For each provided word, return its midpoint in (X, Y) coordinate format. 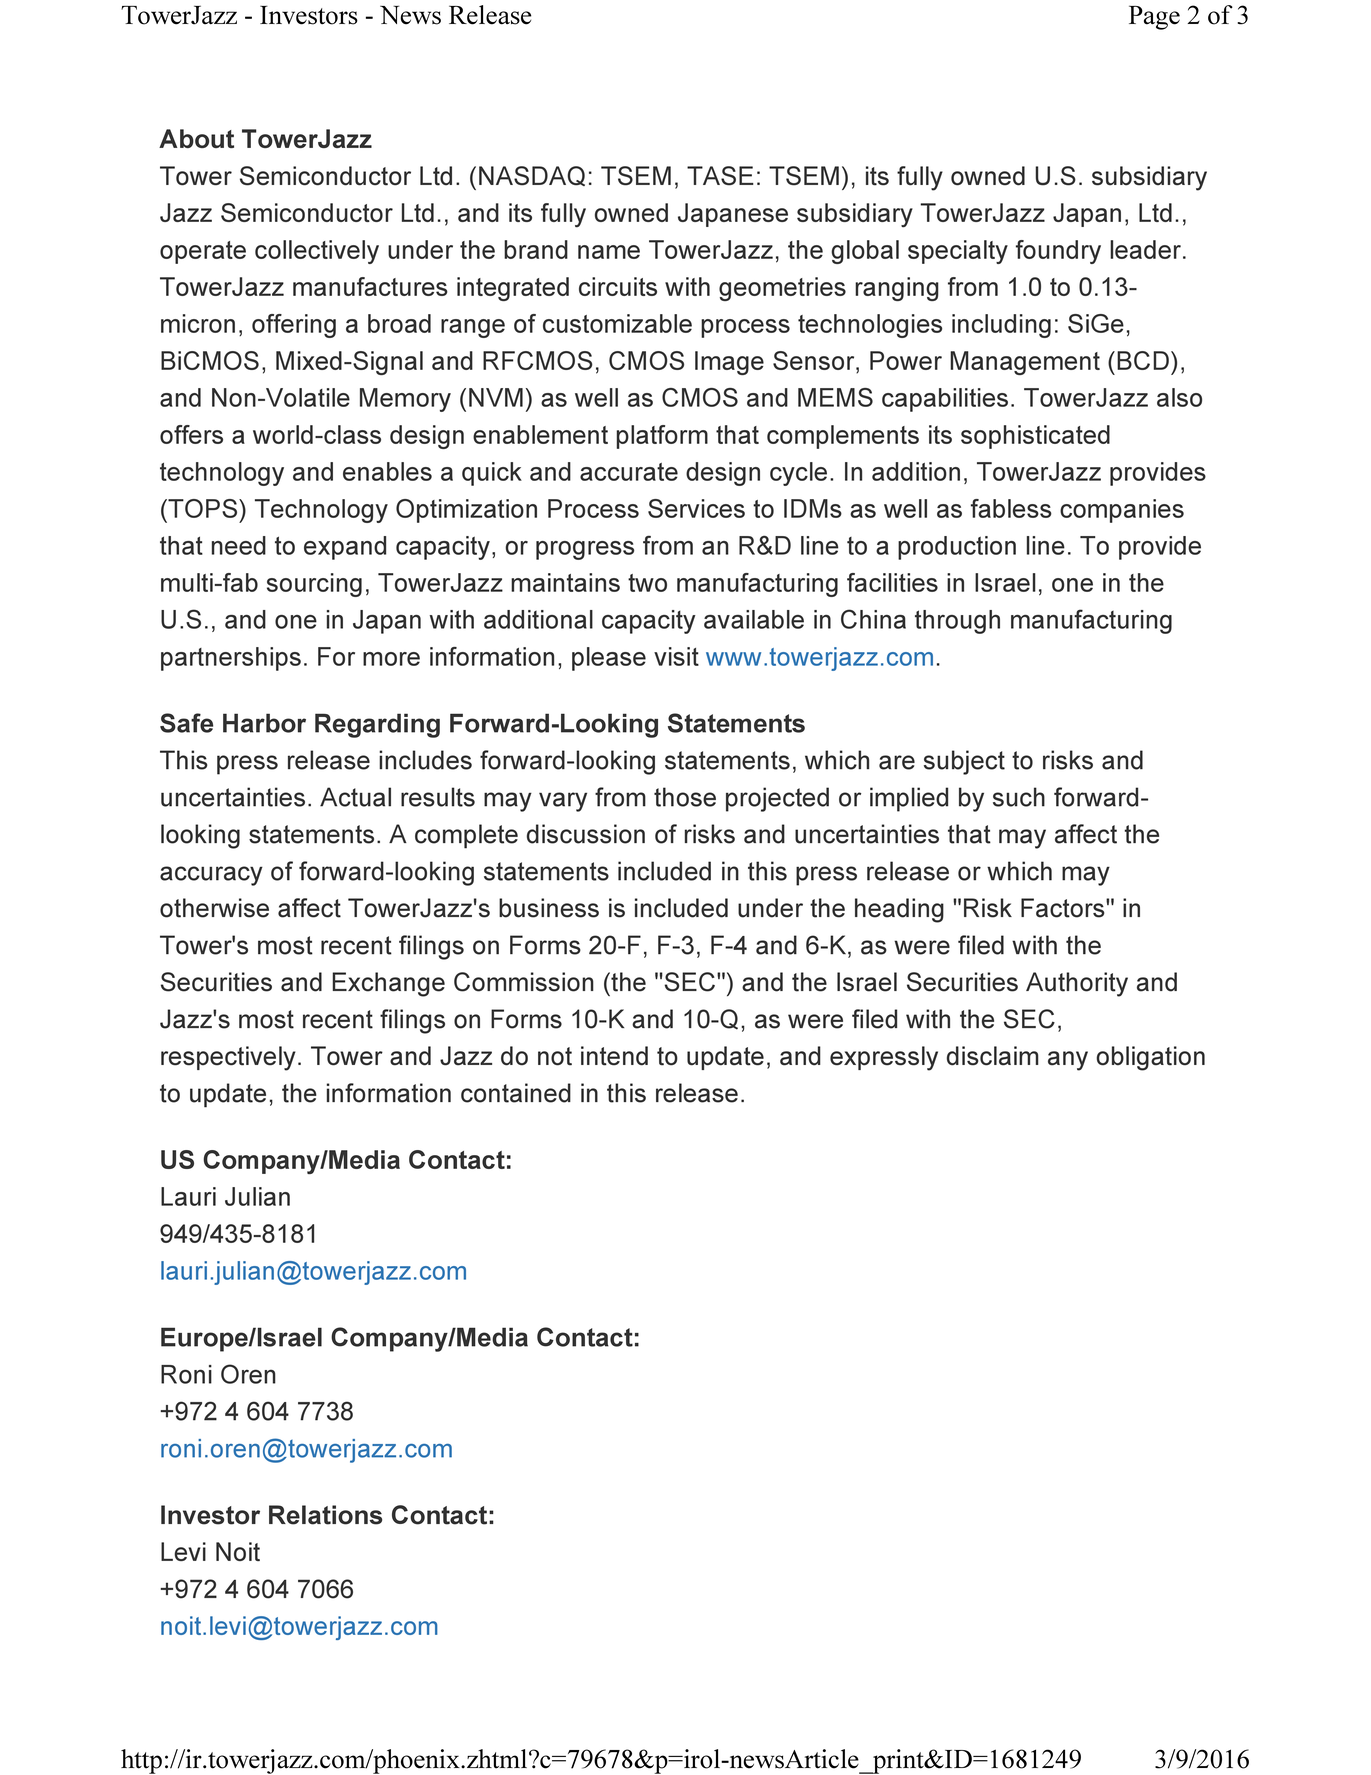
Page (1154, 17)
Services (696, 508)
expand (345, 548)
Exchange (388, 984)
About (196, 138)
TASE (720, 176)
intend (614, 1056)
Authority (1077, 984)
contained (516, 1093)
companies (1122, 511)
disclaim (993, 1056)
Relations (325, 1515)
